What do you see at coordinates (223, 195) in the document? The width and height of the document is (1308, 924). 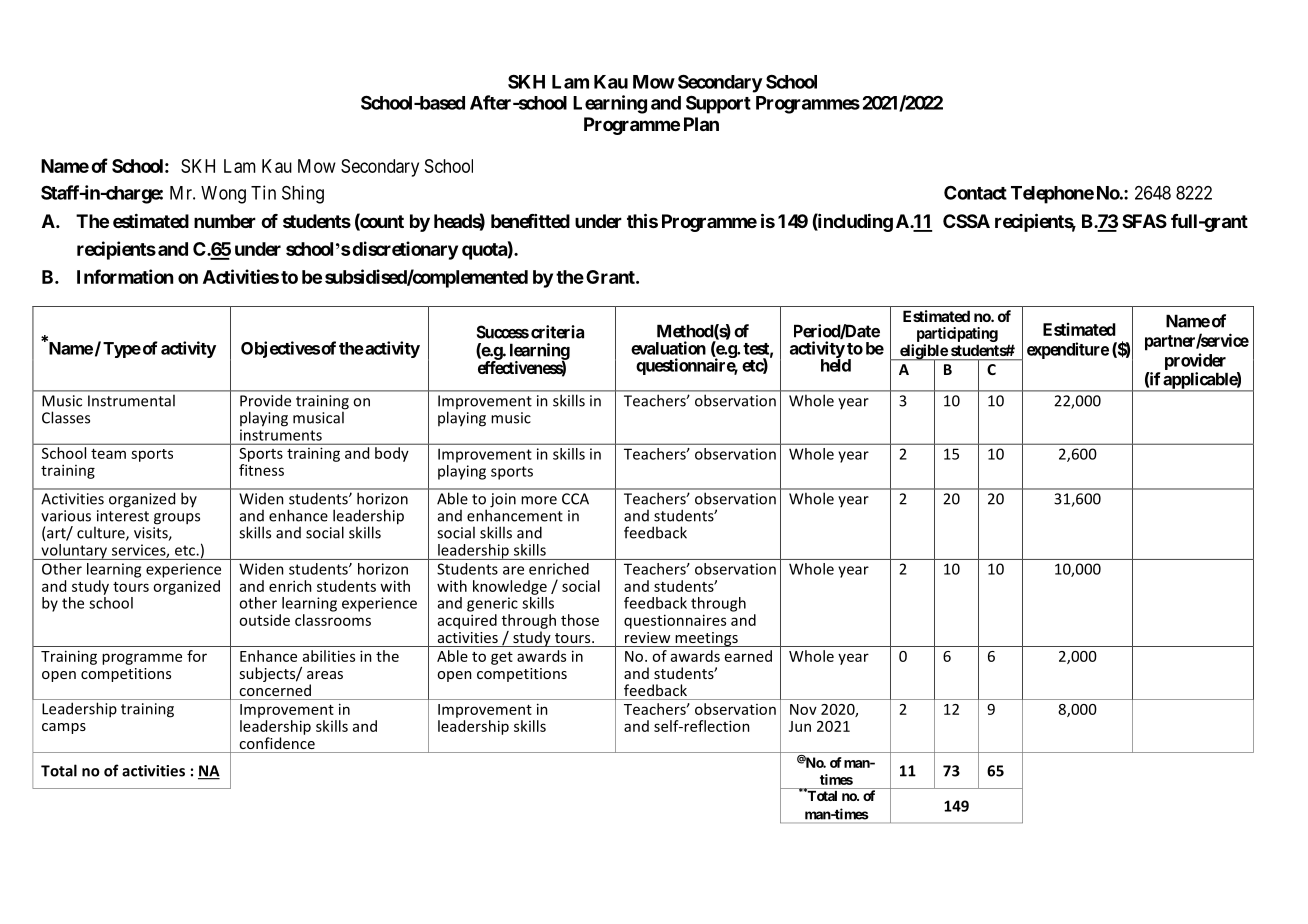 I see `Wong` at bounding box center [223, 195].
